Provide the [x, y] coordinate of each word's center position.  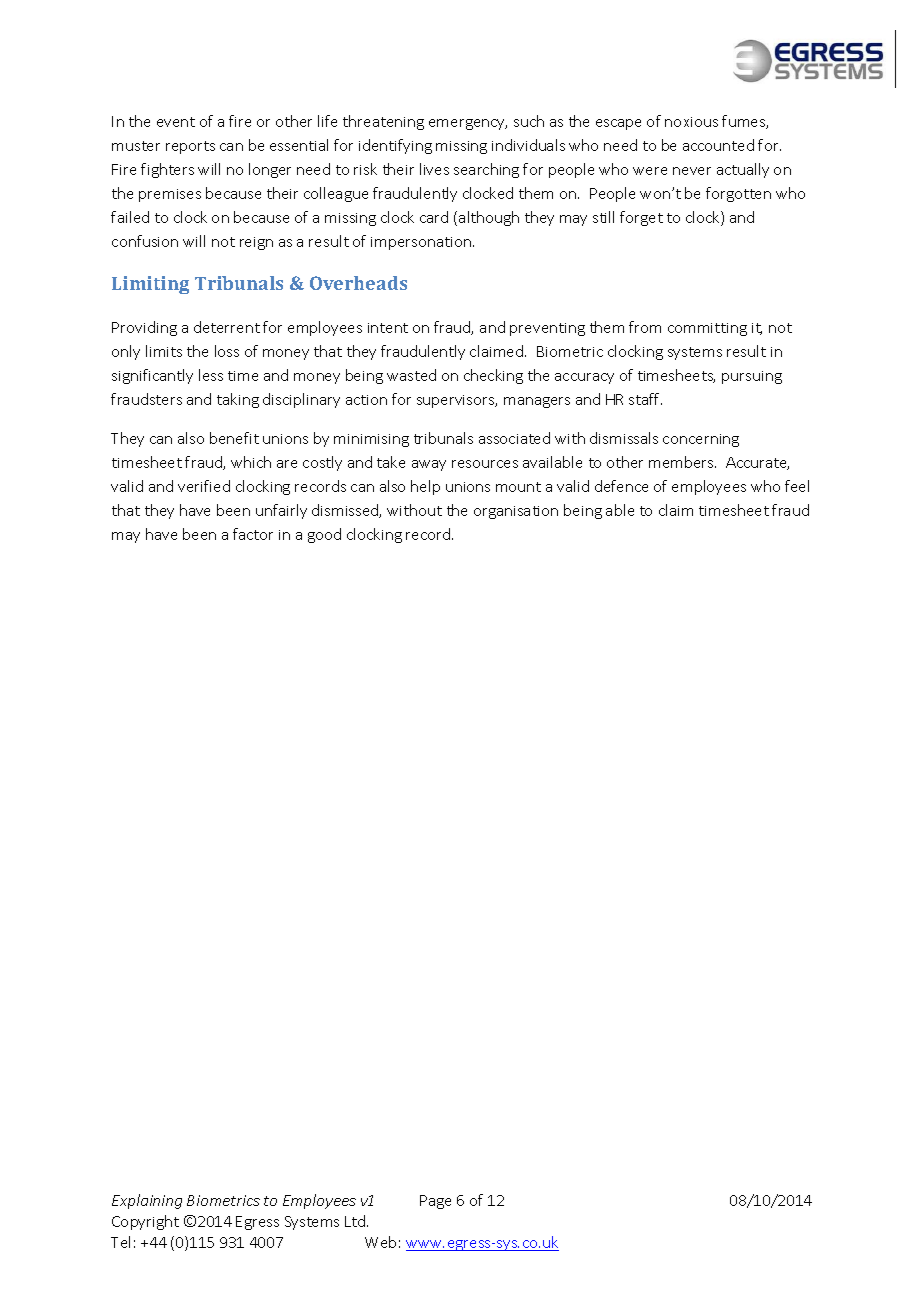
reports [190, 147]
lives [434, 169]
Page [435, 1202]
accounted [718, 145]
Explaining [147, 1201]
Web [380, 1242]
